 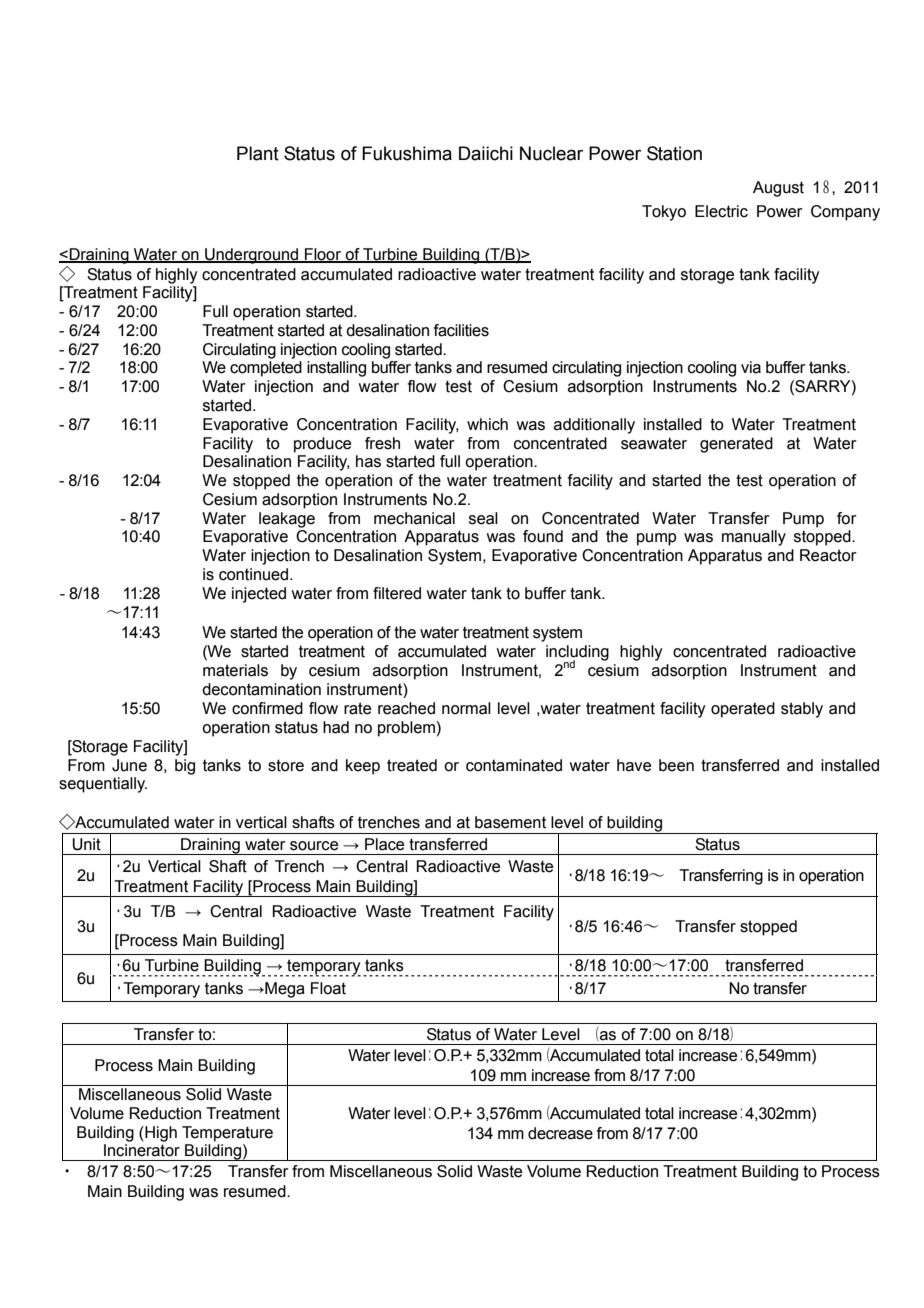 I want to click on Float, so click(x=328, y=988).
